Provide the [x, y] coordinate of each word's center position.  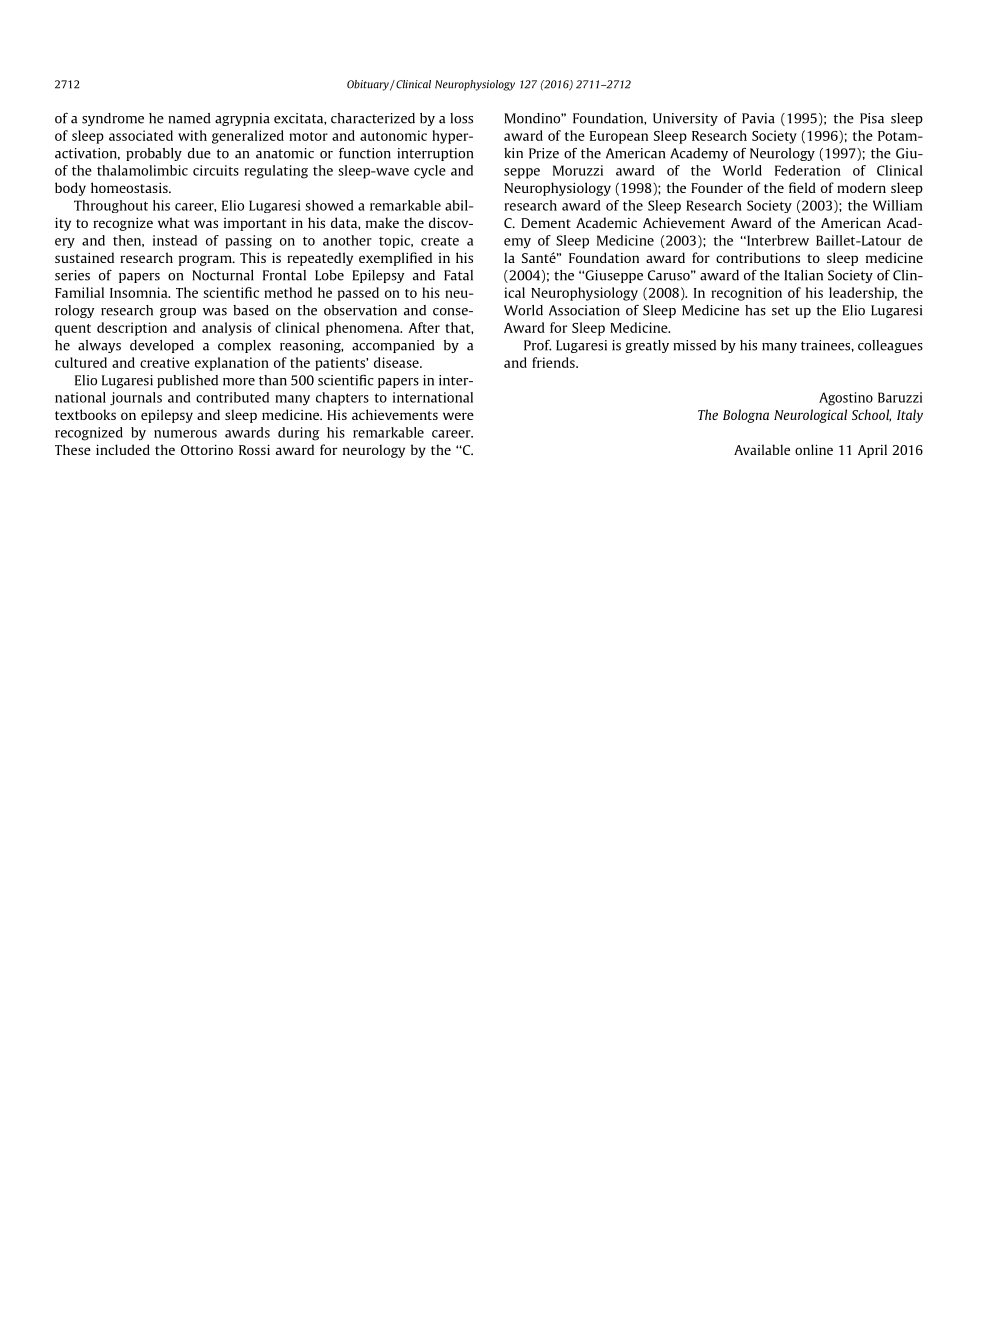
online [814, 449]
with [192, 135]
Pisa [872, 118]
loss [461, 118]
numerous [185, 434]
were [458, 416]
